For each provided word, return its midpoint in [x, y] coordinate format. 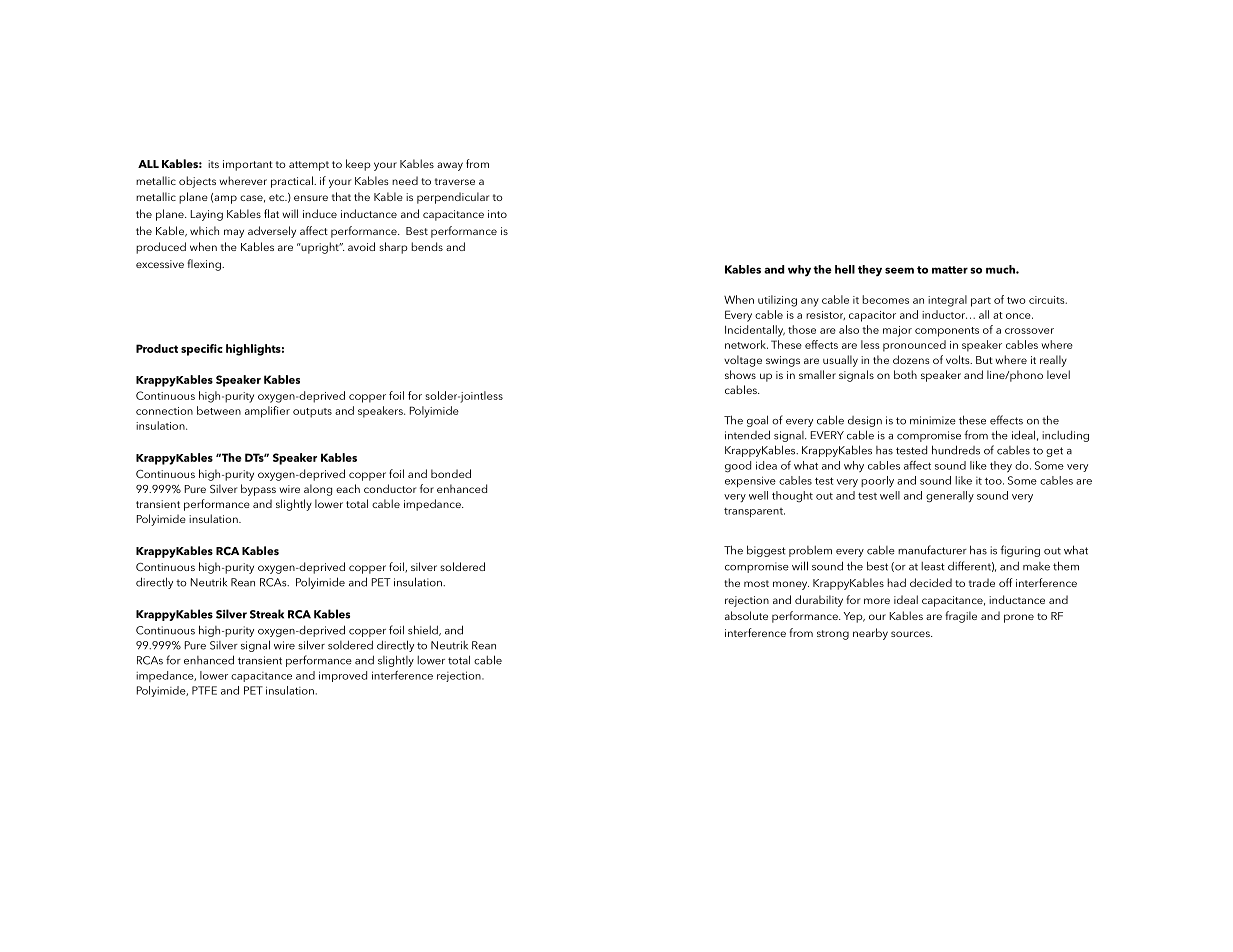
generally [950, 497]
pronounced [914, 346]
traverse [455, 181]
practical [293, 182]
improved [343, 676]
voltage [743, 361]
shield [424, 630]
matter [950, 270]
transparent [754, 512]
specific [202, 350]
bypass [258, 490]
